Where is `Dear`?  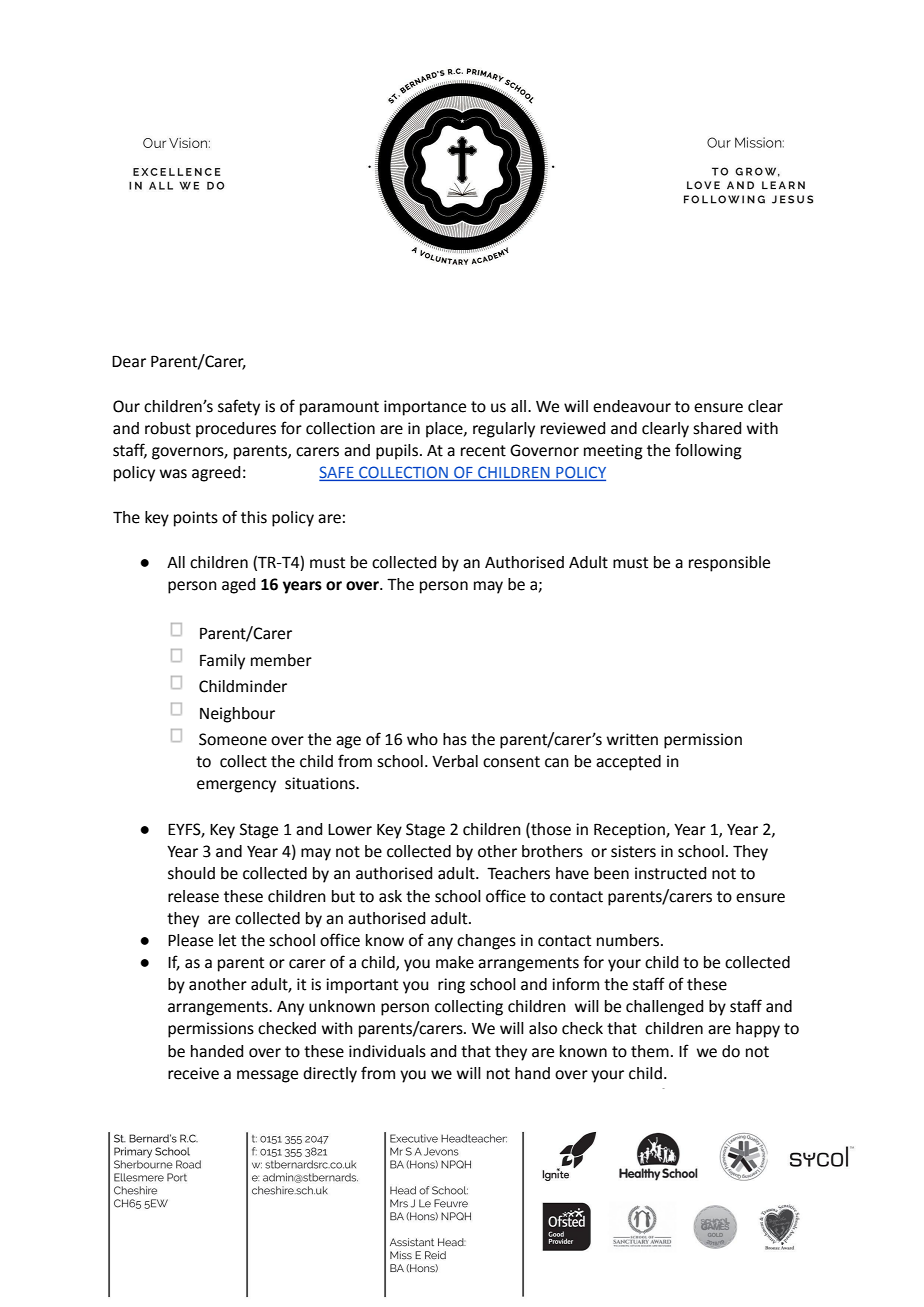 Dear is located at coordinates (129, 361).
